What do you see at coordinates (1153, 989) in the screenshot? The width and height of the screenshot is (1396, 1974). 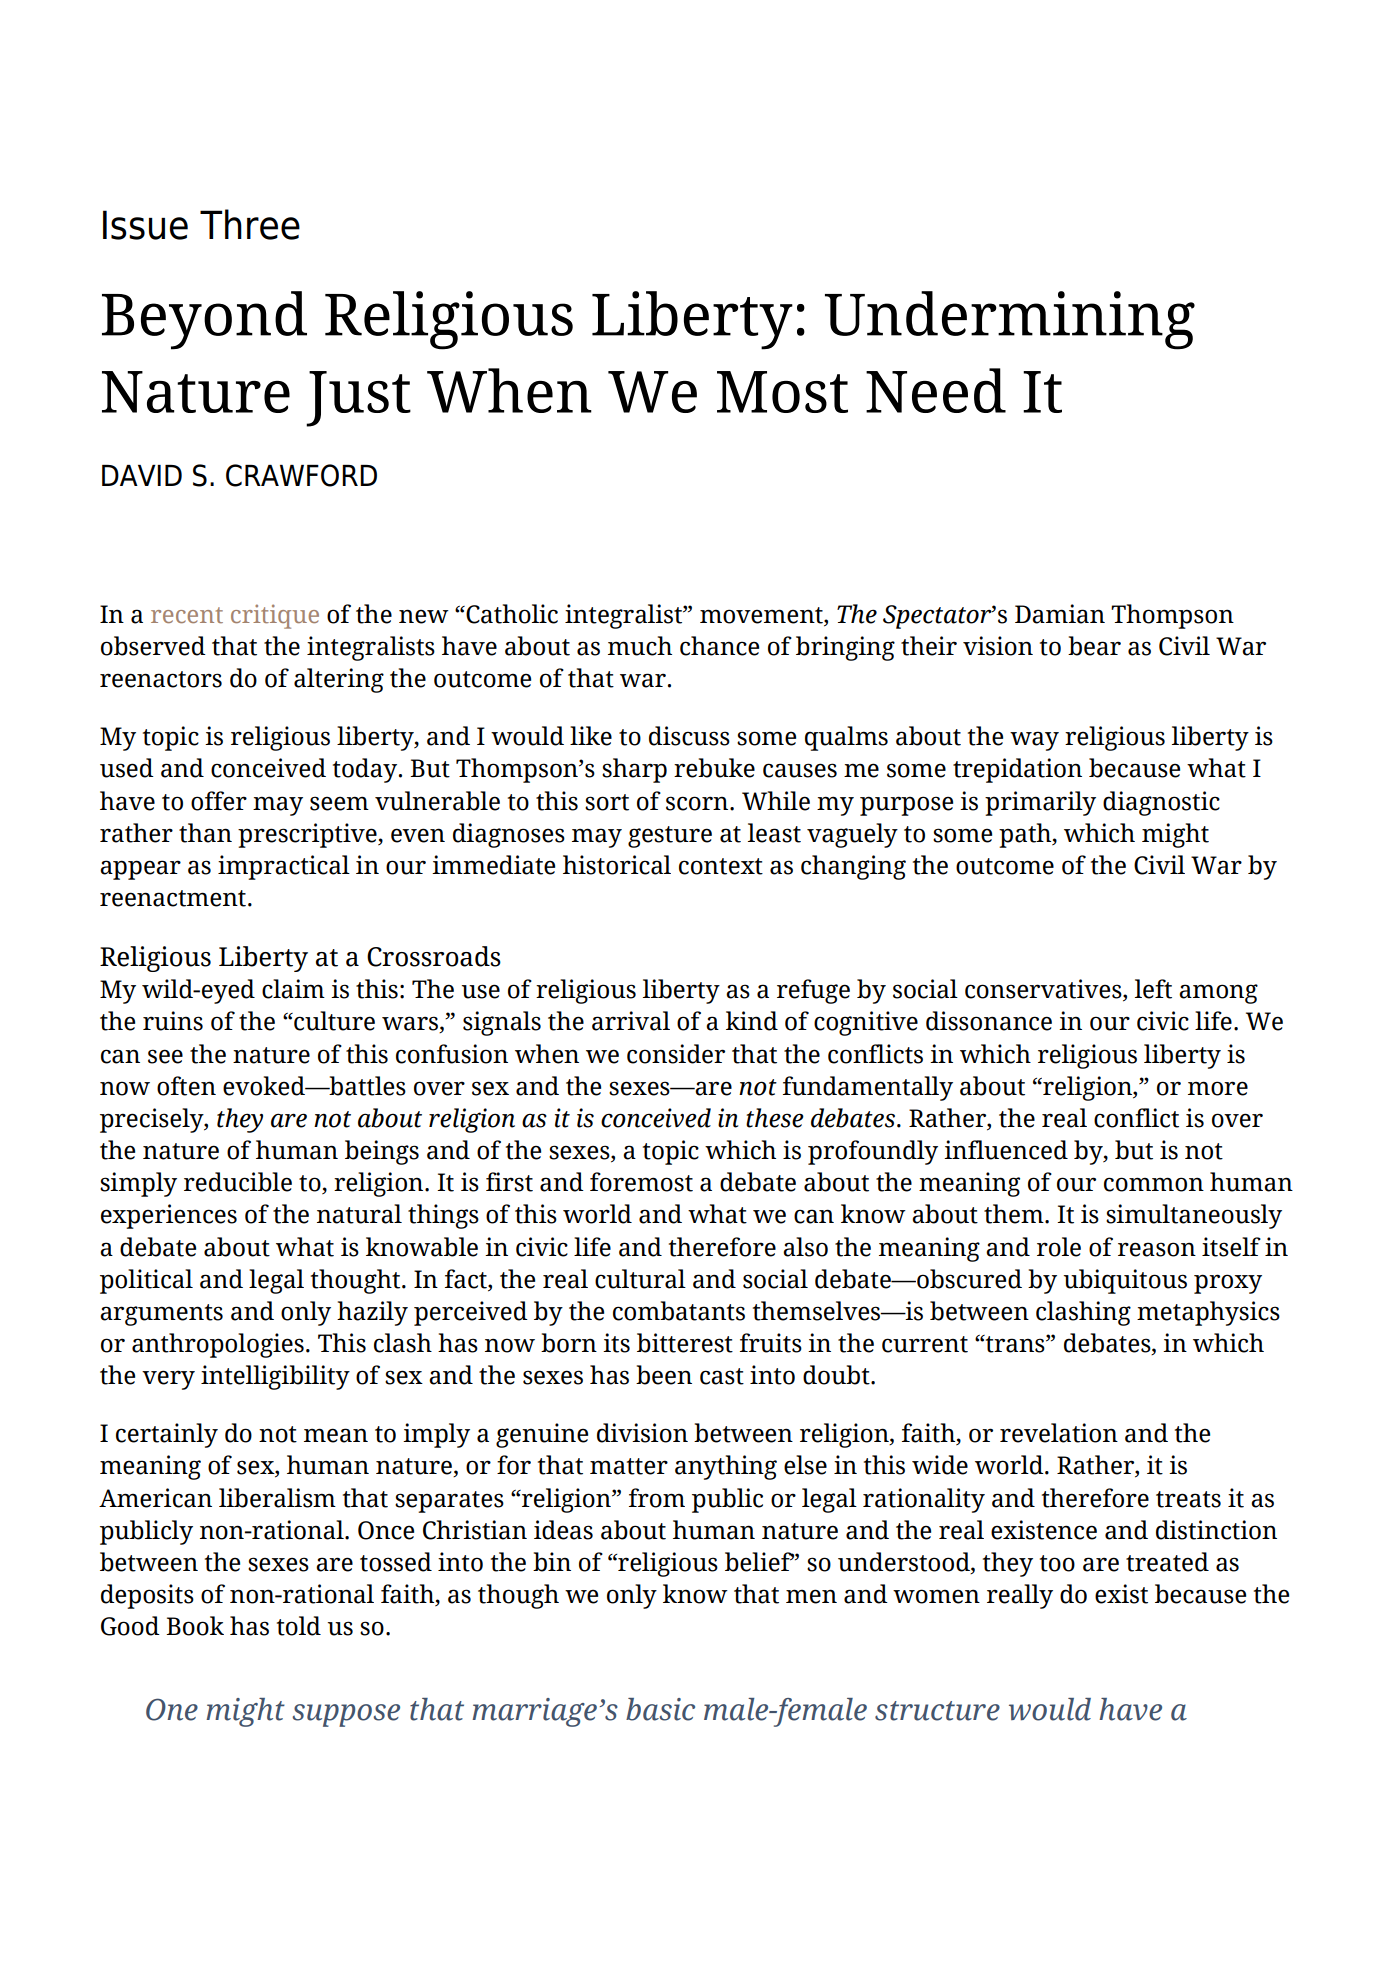 I see `left` at bounding box center [1153, 989].
